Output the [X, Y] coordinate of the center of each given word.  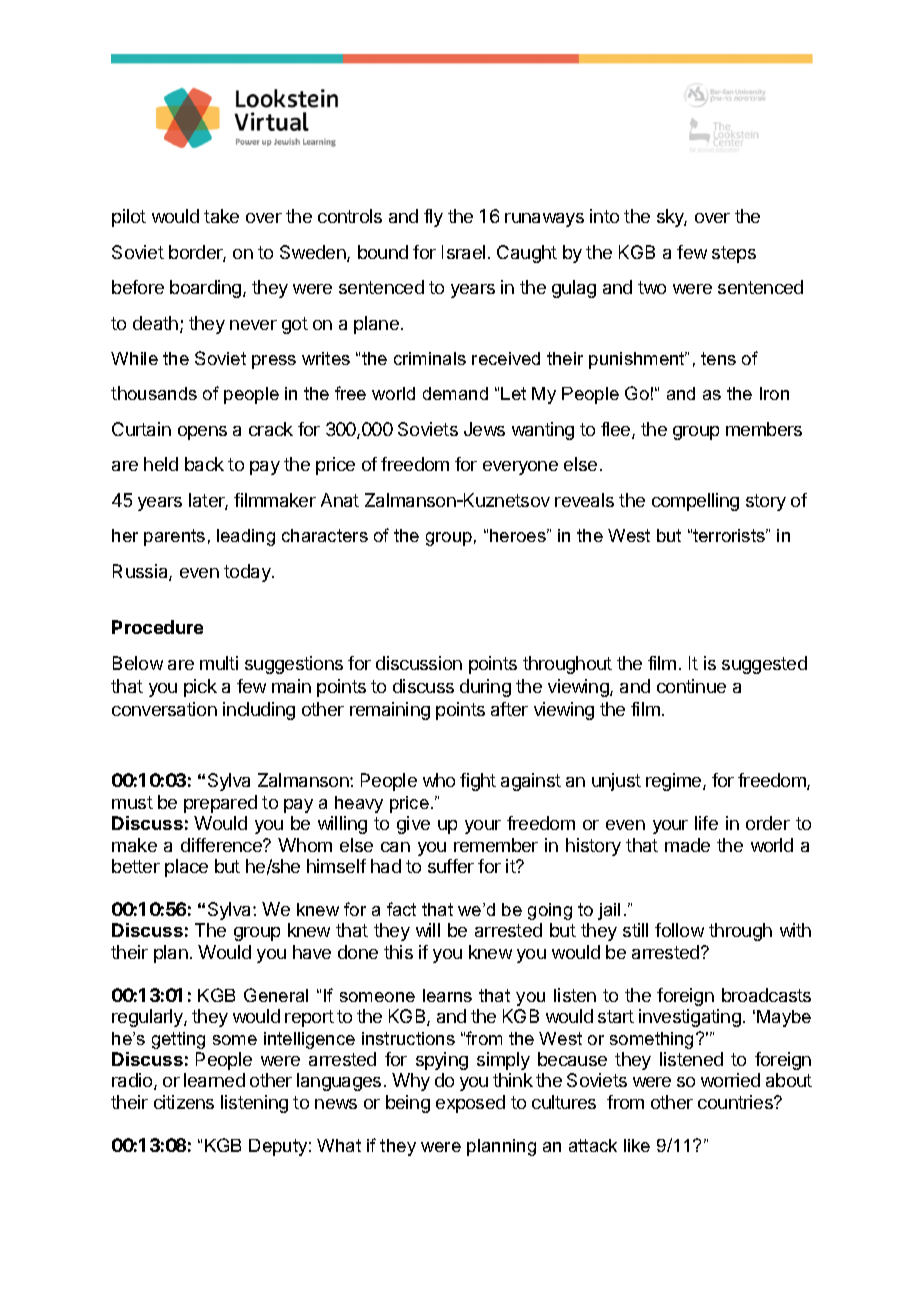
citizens [184, 1102]
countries [736, 1102]
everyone [520, 468]
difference [222, 845]
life [706, 823]
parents [174, 537]
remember [496, 845]
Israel [463, 252]
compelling [695, 502]
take [221, 216]
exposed [470, 1104]
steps [734, 254]
